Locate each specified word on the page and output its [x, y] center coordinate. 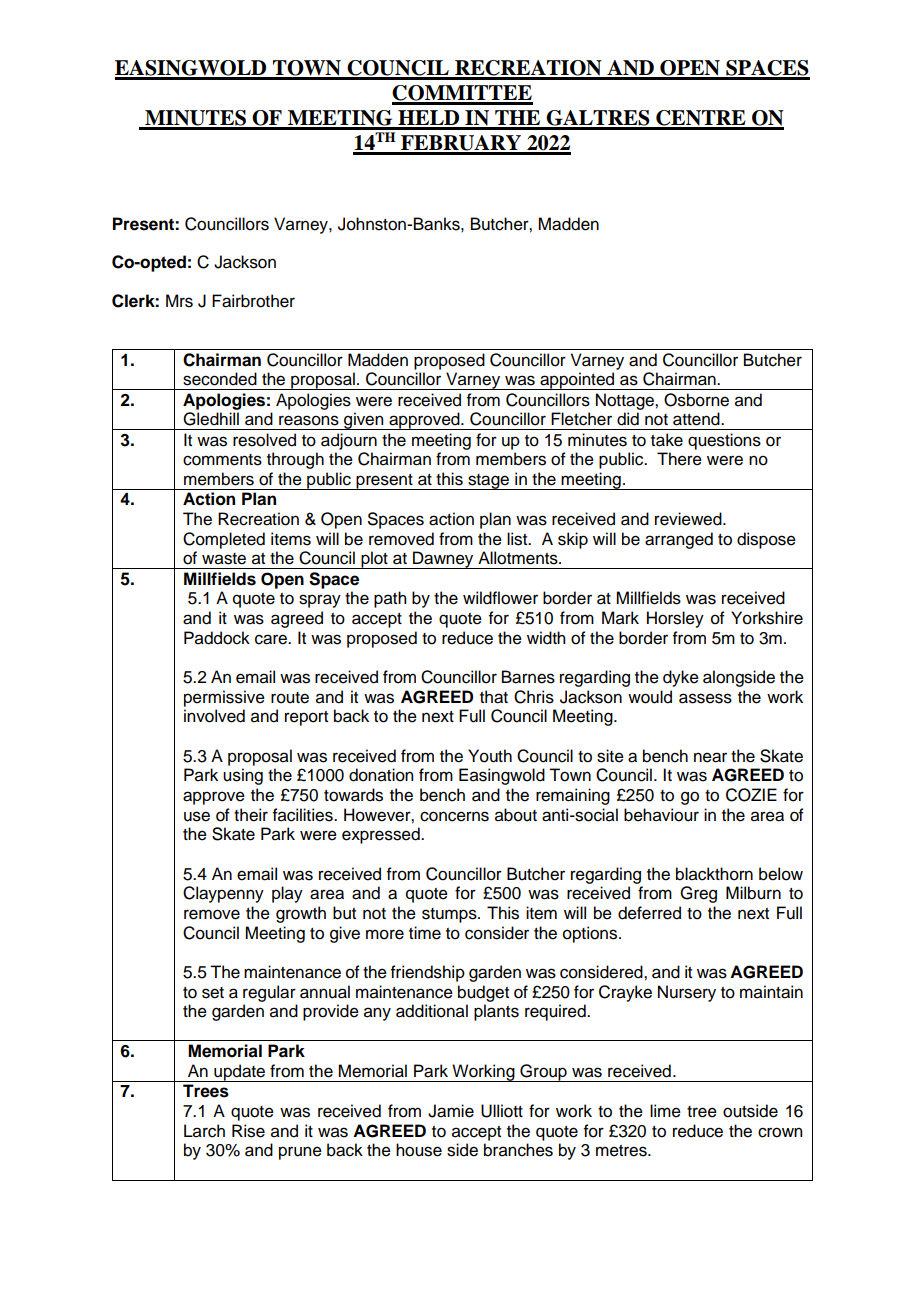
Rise [248, 1131]
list [518, 539]
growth [301, 914]
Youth [490, 756]
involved [214, 716]
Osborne [696, 400]
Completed [224, 540]
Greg [698, 894]
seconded [220, 379]
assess [705, 698]
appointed [577, 381]
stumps [450, 915]
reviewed [689, 519]
